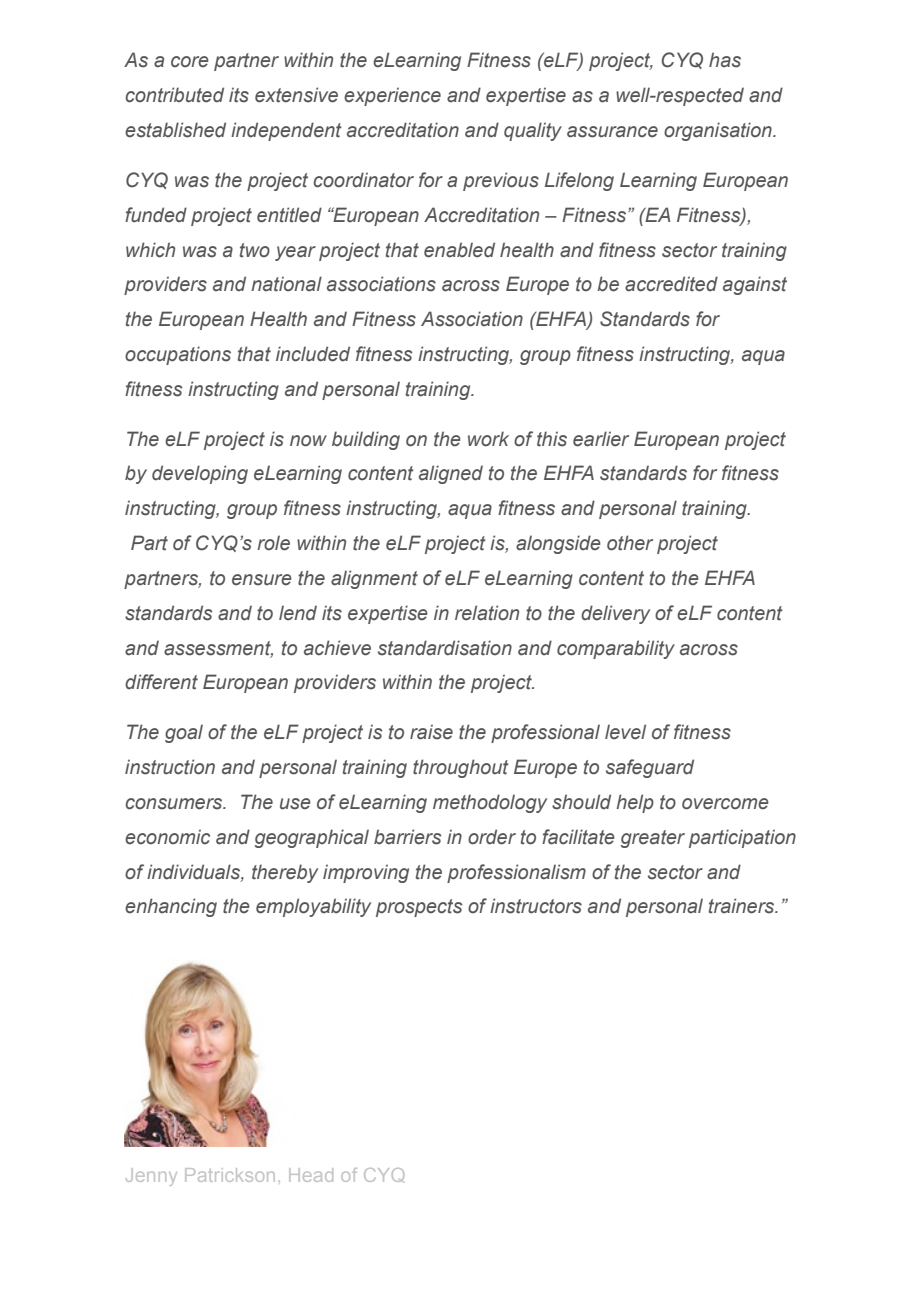 Image resolution: width=924 pixels, height=1308 pixels. I want to click on occupations, so click(178, 355).
